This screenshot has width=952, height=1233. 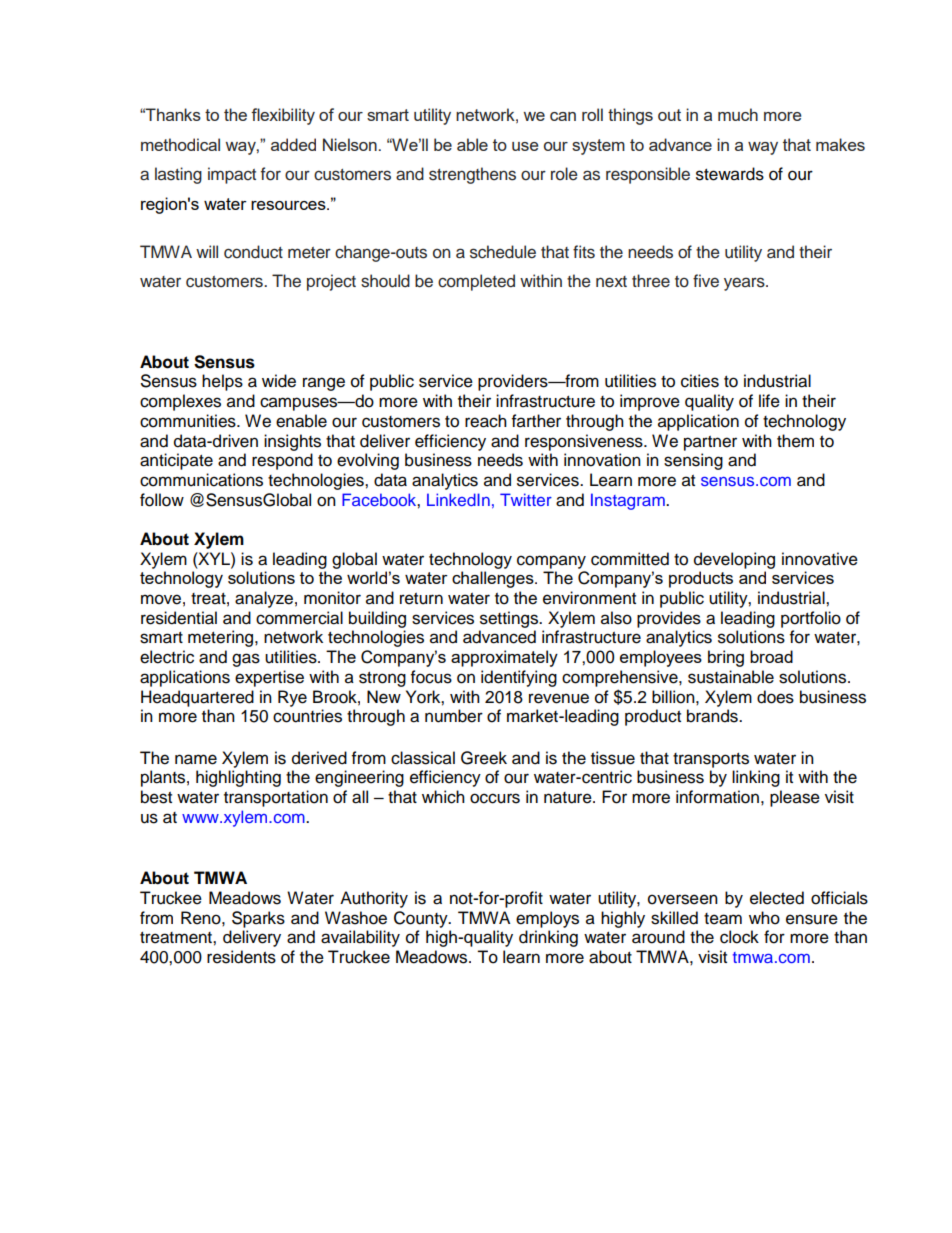 What do you see at coordinates (258, 919) in the screenshot?
I see `Sparks` at bounding box center [258, 919].
